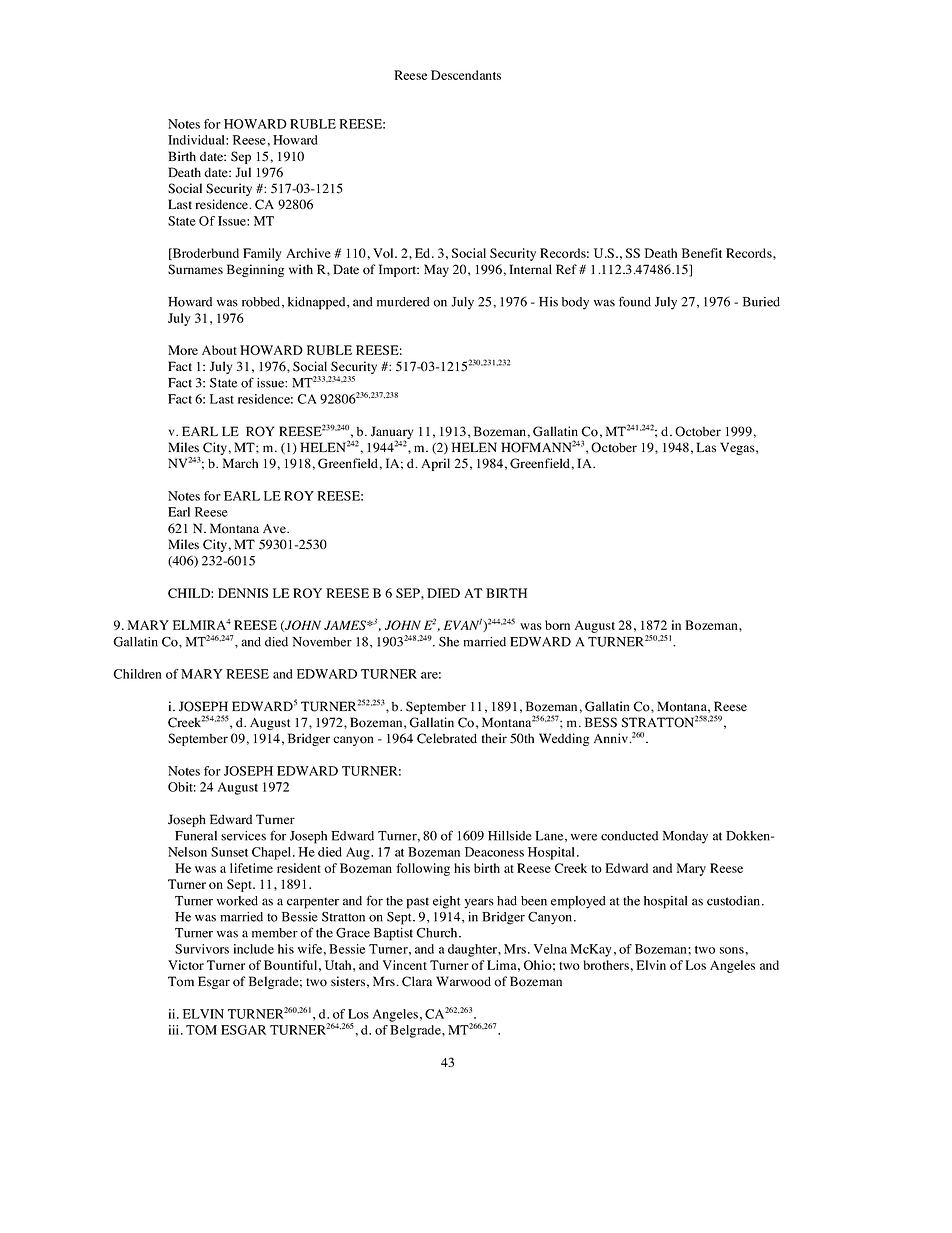 Image resolution: width=952 pixels, height=1233 pixels. Describe the element at coordinates (466, 75) in the document. I see `Descendants` at that location.
